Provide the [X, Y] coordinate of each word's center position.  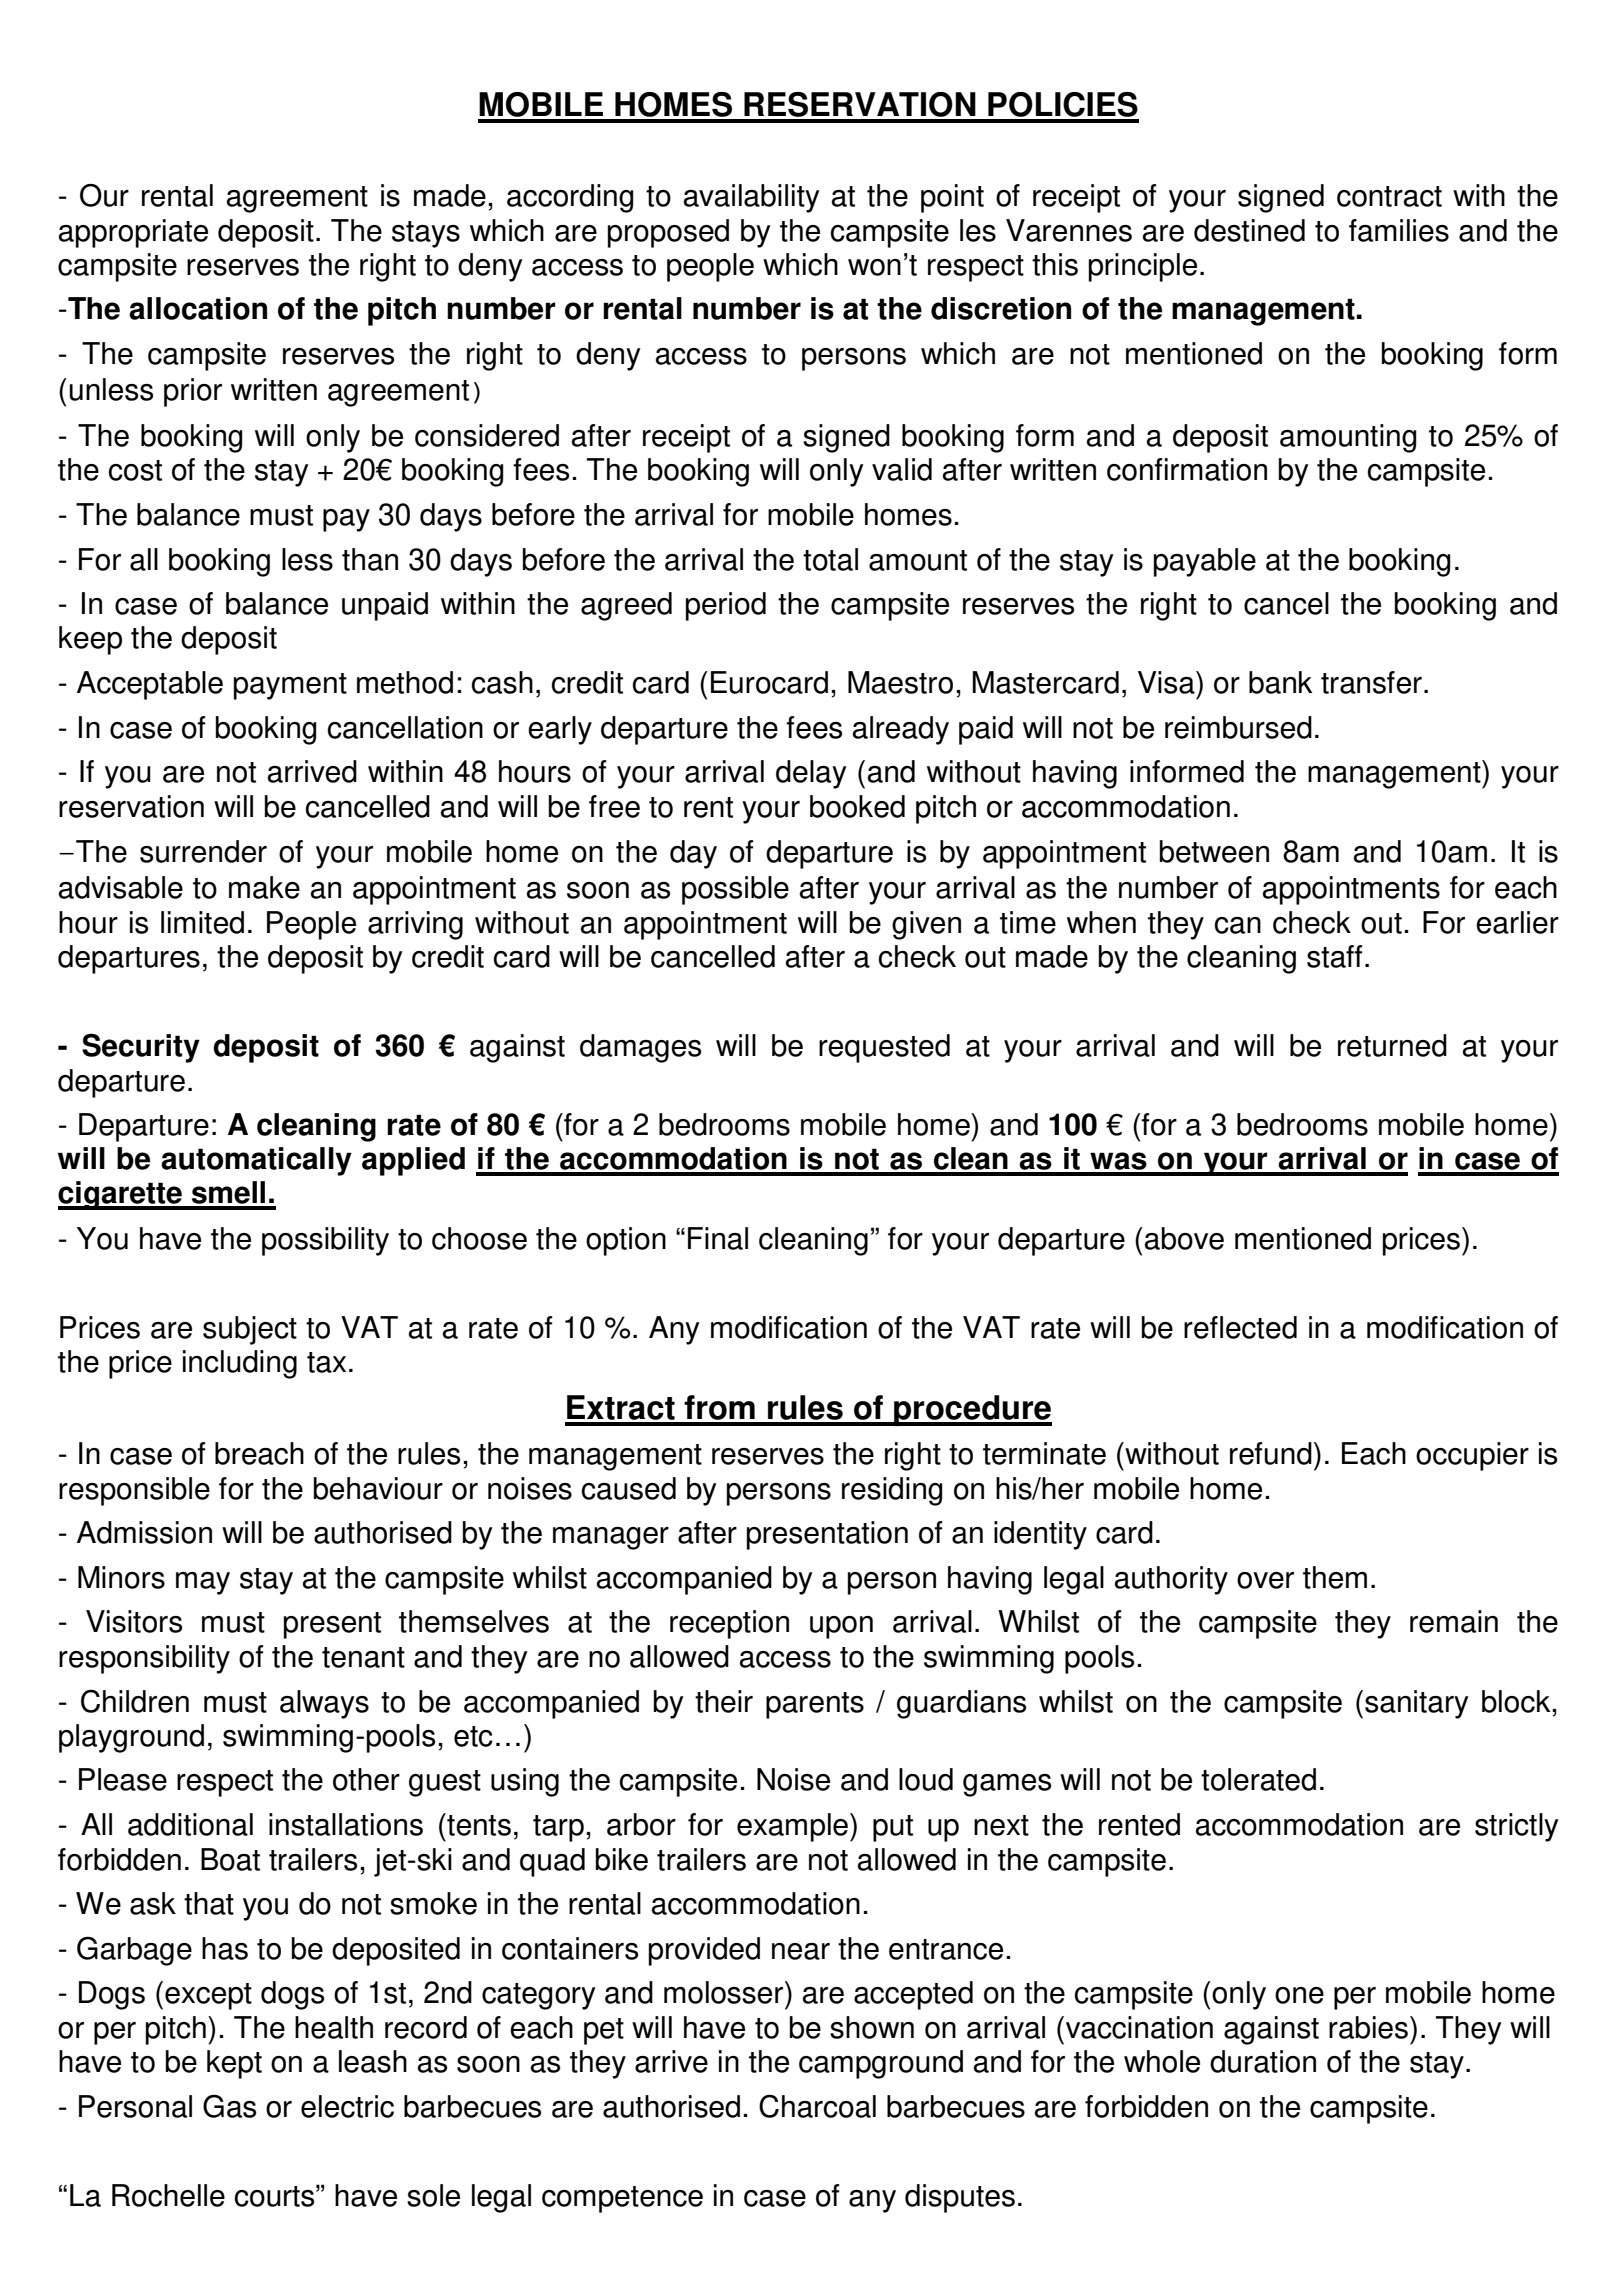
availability [752, 198]
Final [718, 1238]
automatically [256, 1161]
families [1399, 230]
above [1184, 1238]
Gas [229, 2106]
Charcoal [817, 2106]
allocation [198, 308]
